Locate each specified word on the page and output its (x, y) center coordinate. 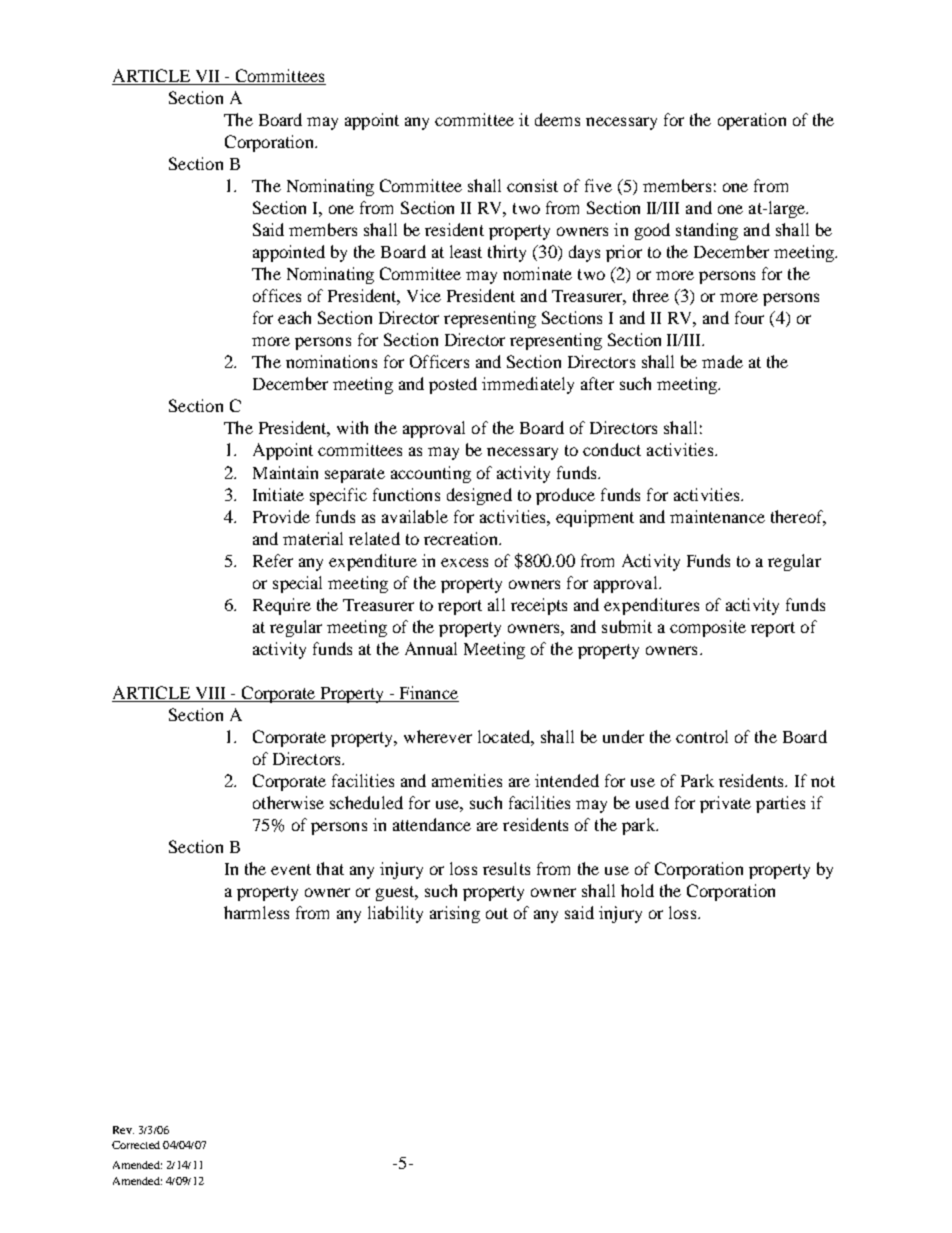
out (497, 913)
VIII (210, 694)
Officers (439, 361)
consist (532, 185)
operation (752, 121)
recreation (462, 538)
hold (637, 890)
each (294, 317)
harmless (256, 912)
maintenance (717, 516)
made (722, 361)
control (702, 736)
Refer (273, 560)
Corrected (136, 1145)
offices (277, 295)
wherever (438, 736)
